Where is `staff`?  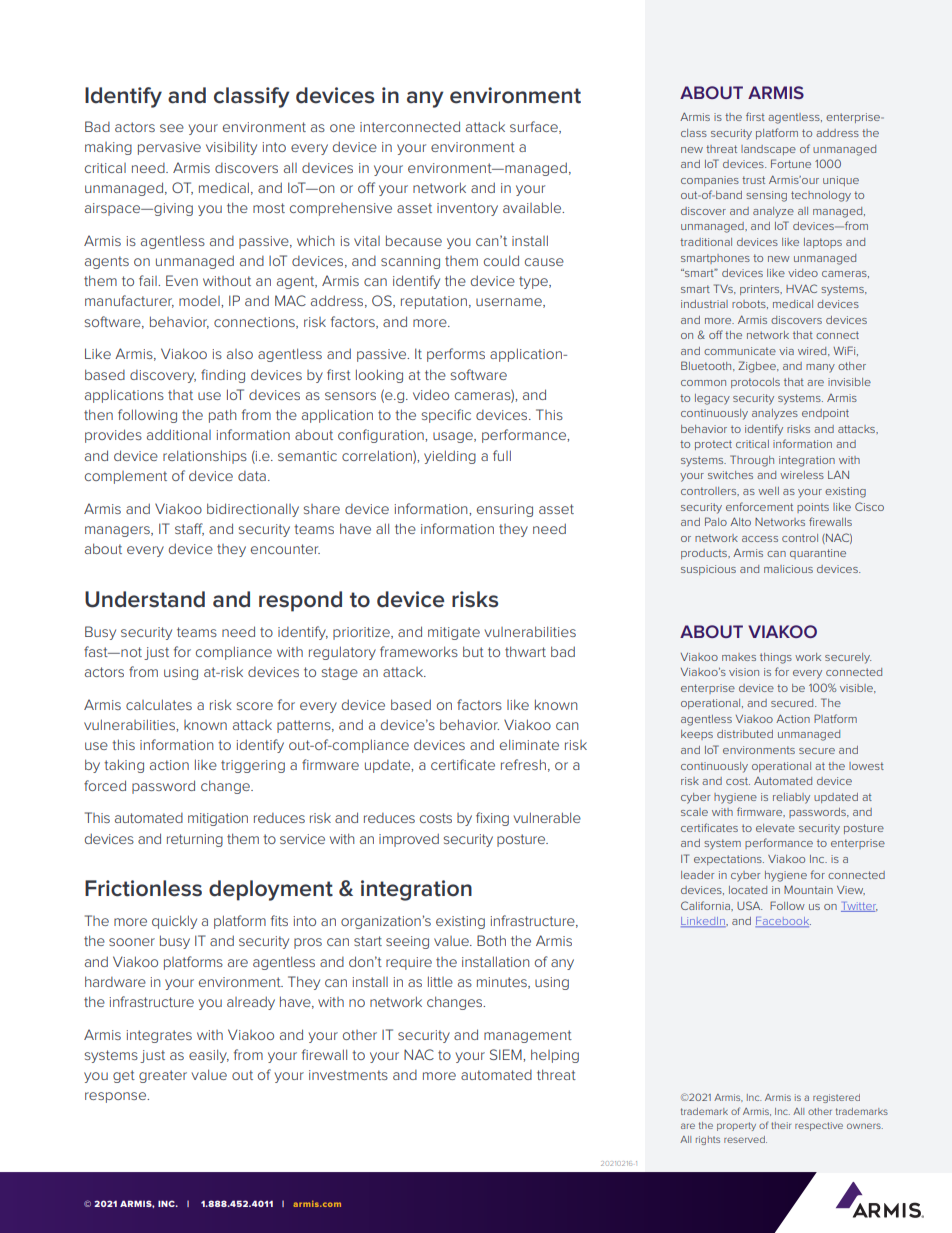
staff is located at coordinates (189, 529).
